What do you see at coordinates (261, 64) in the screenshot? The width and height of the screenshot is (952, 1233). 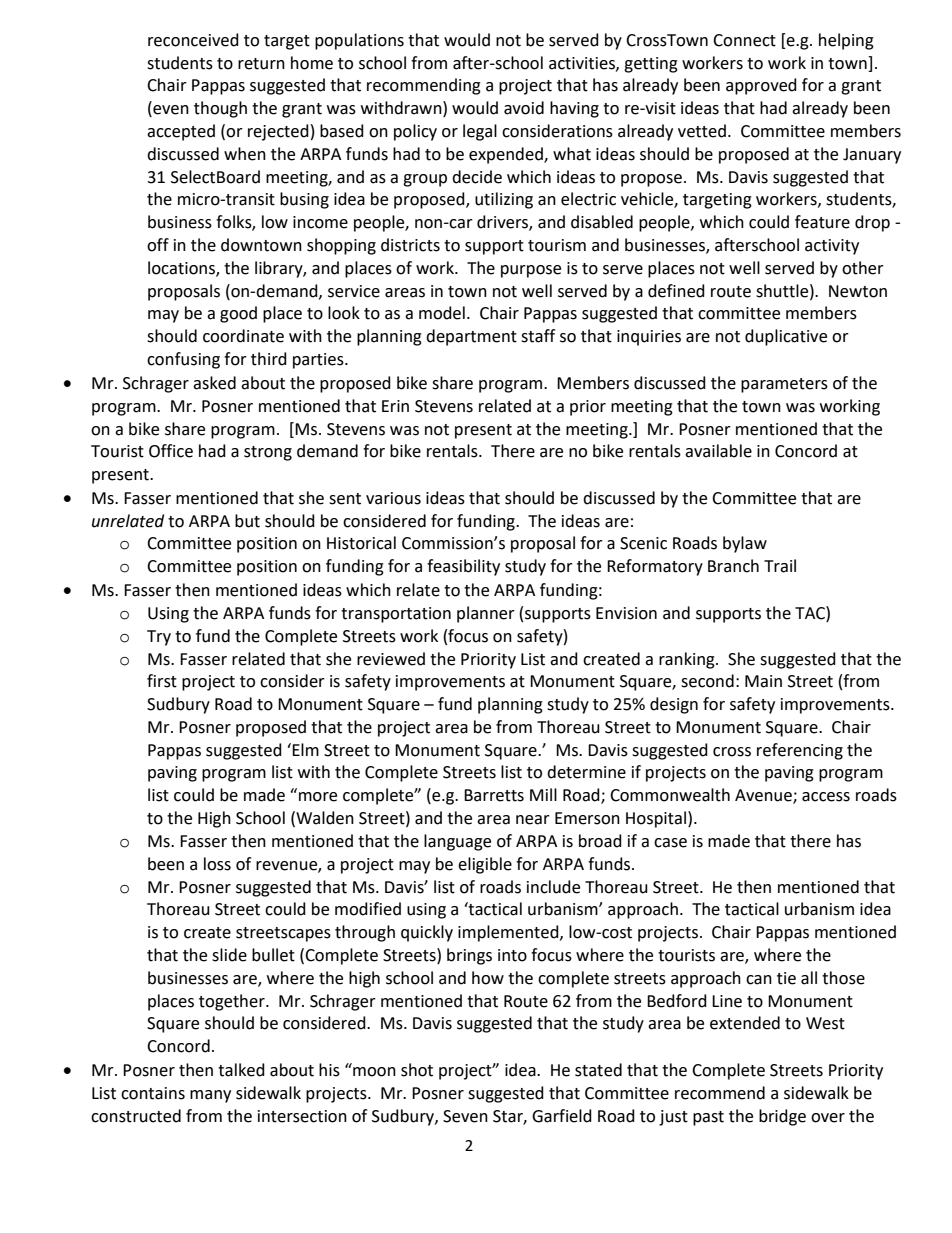 I see `return` at bounding box center [261, 64].
